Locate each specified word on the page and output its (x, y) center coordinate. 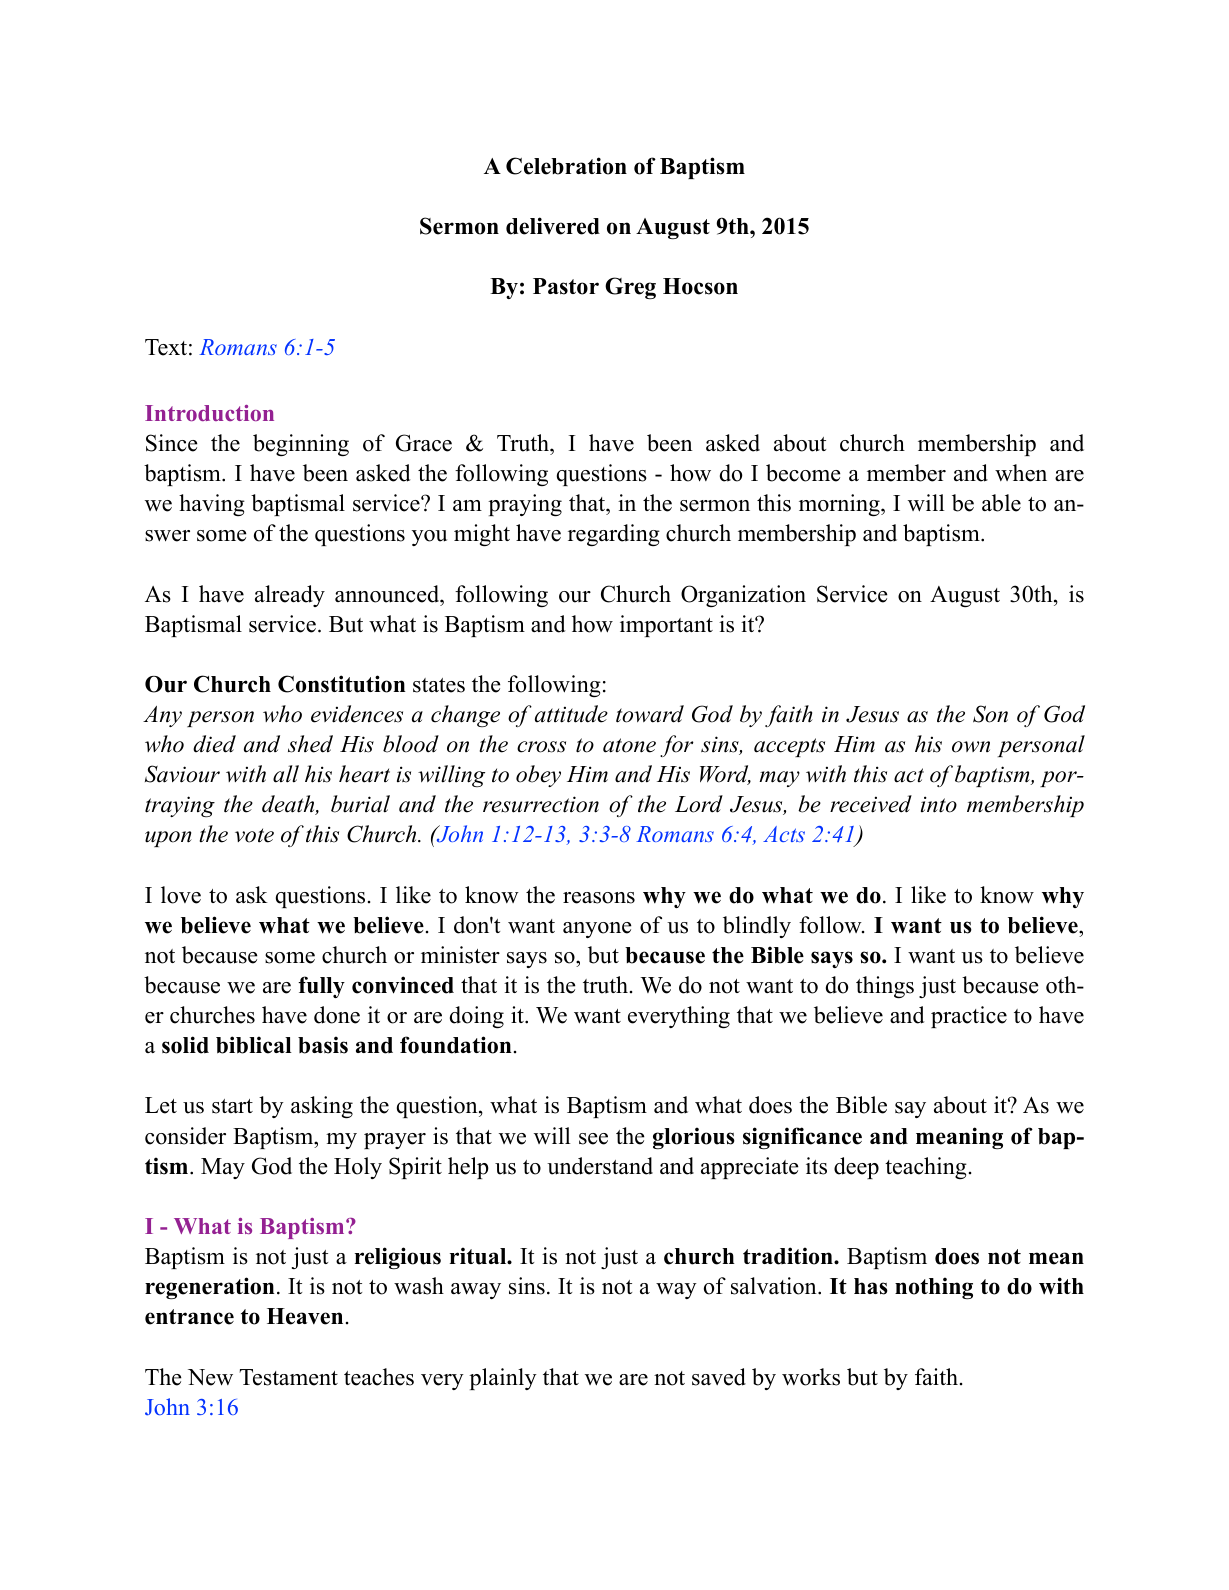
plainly (503, 1379)
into (939, 804)
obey (538, 776)
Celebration (566, 166)
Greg (630, 288)
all (286, 774)
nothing (934, 1288)
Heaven (305, 1316)
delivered (553, 226)
